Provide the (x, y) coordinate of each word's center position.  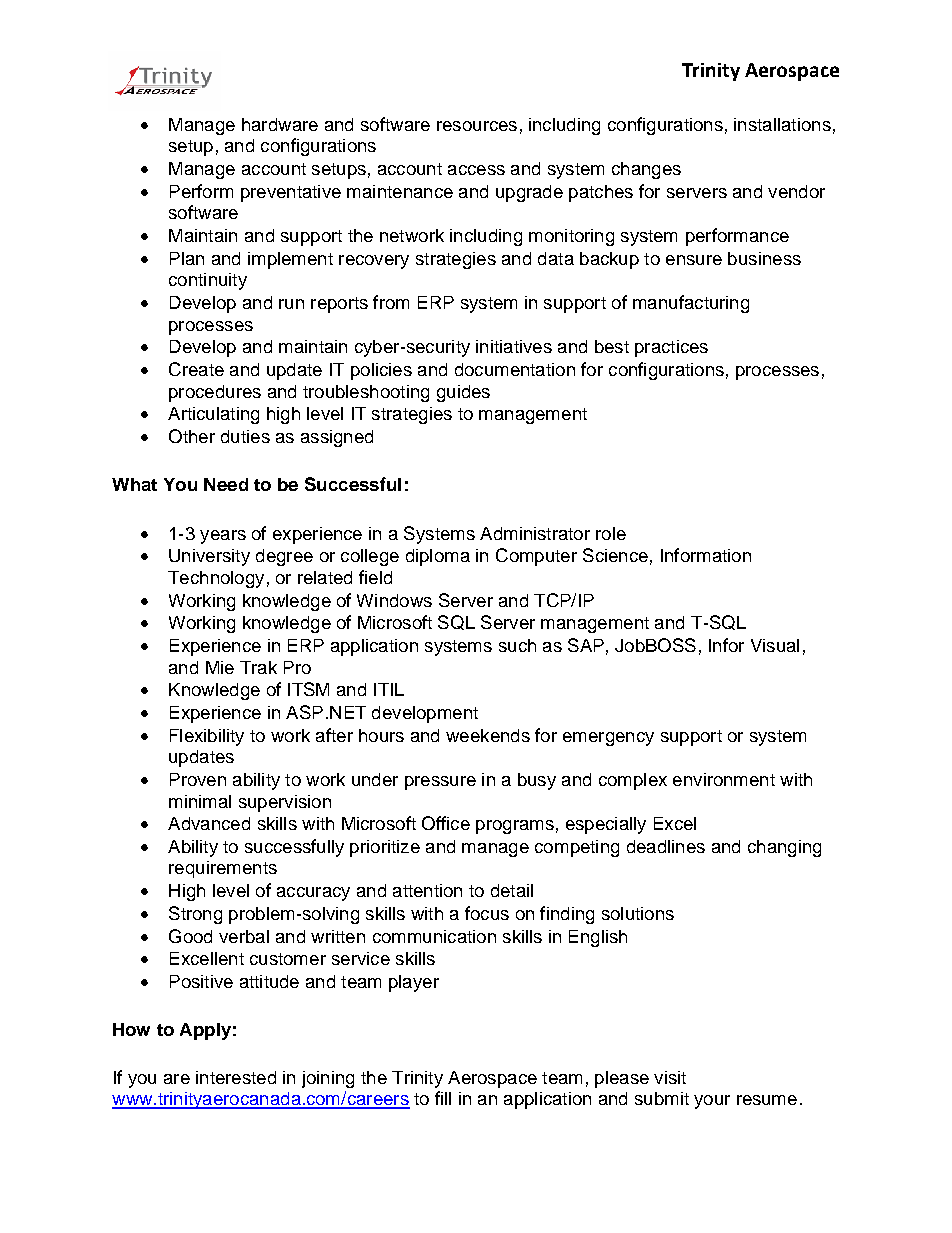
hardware (280, 124)
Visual (775, 645)
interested (236, 1077)
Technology (216, 579)
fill (443, 1098)
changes (646, 170)
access (476, 170)
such (517, 645)
